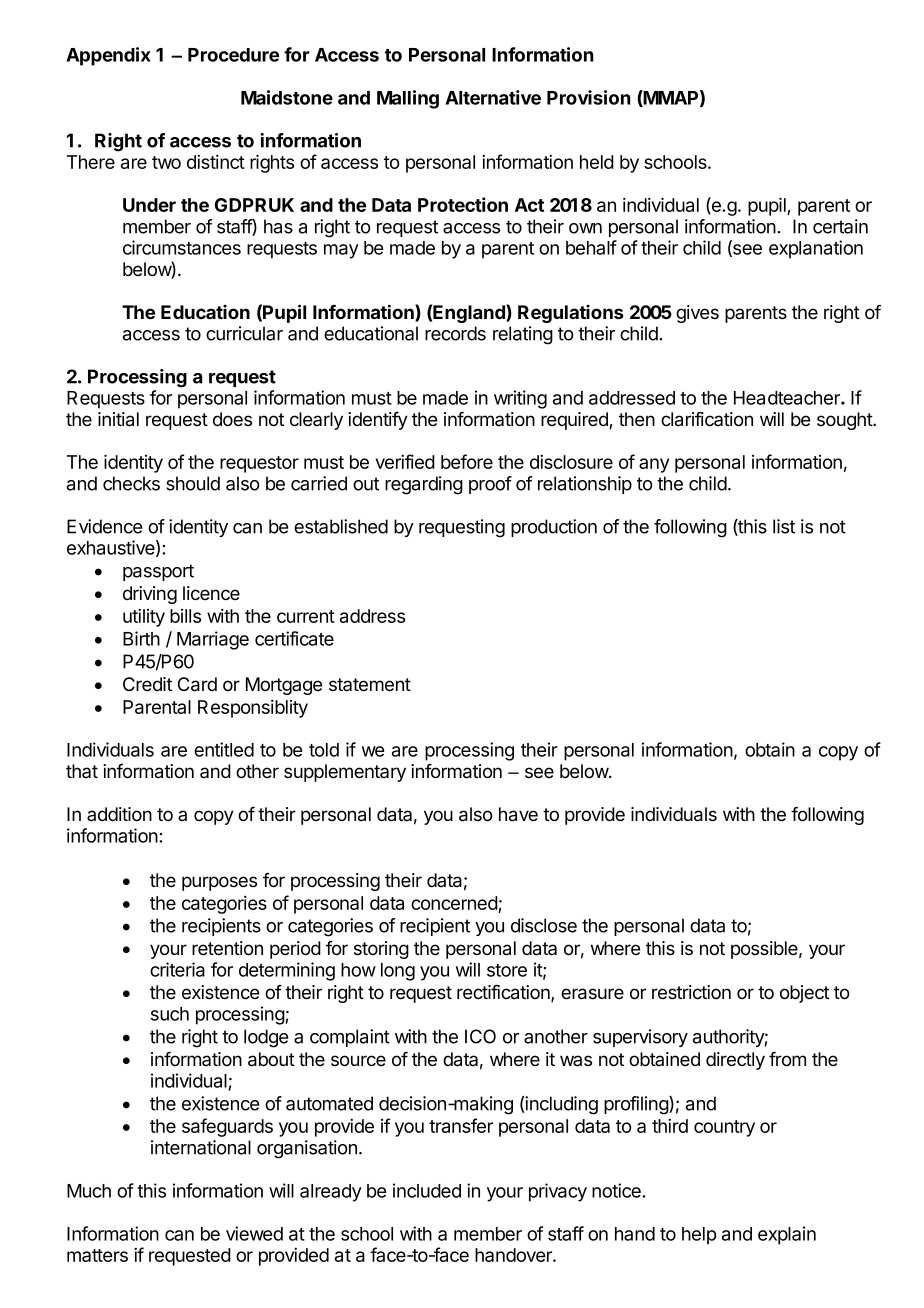  What do you see at coordinates (784, 526) in the screenshot?
I see `list` at bounding box center [784, 526].
